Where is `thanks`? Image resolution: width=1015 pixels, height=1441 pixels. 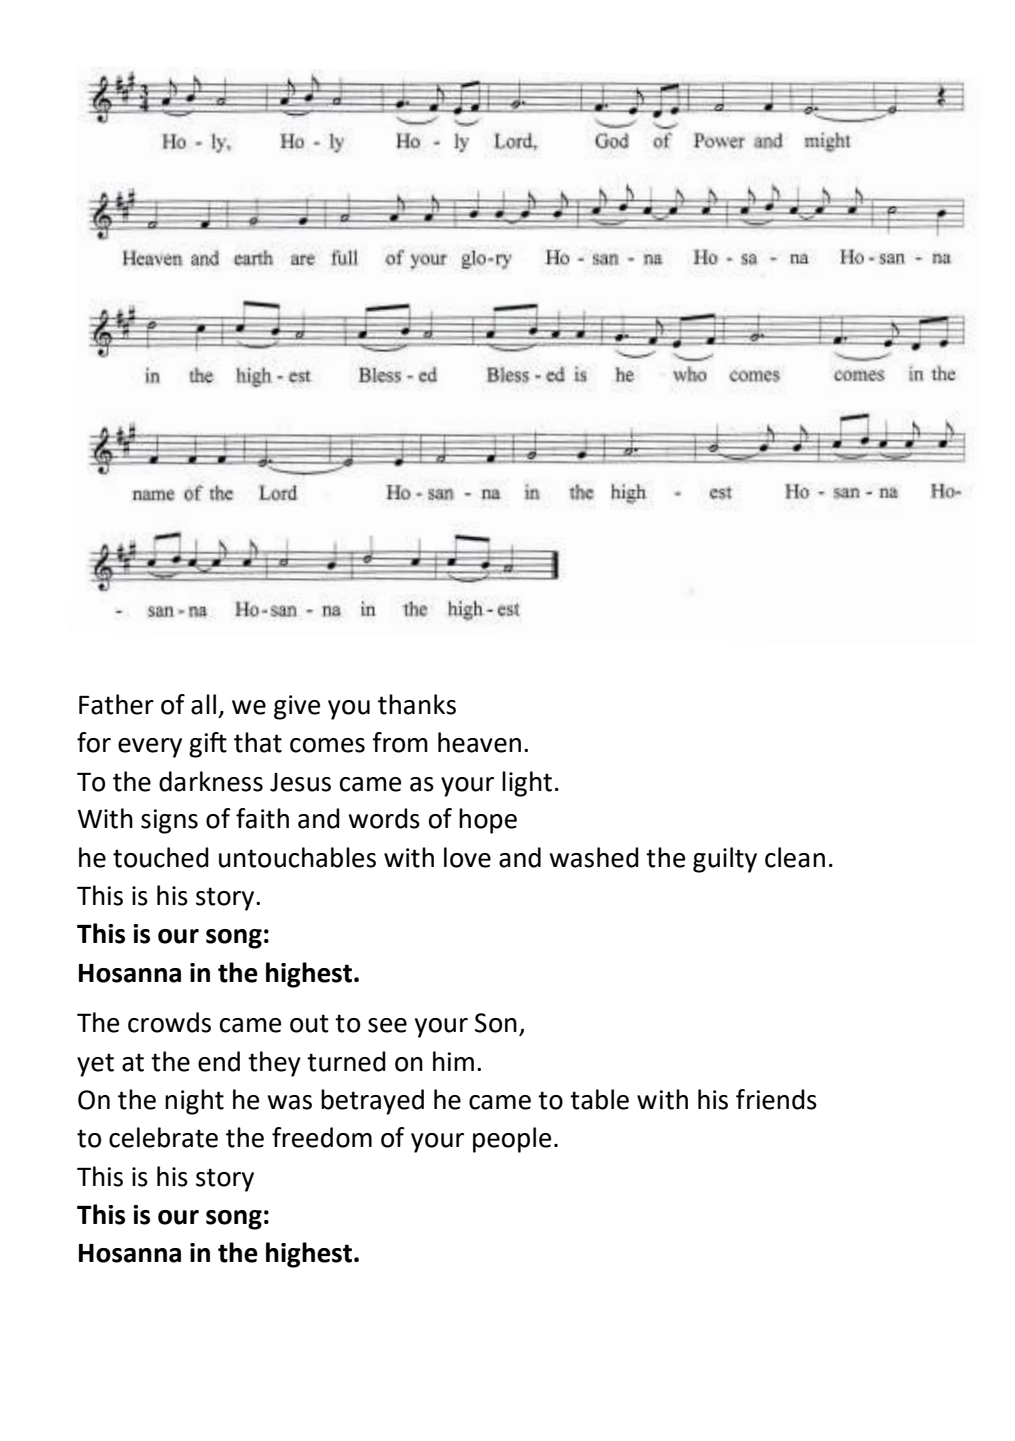 thanks is located at coordinates (417, 704).
